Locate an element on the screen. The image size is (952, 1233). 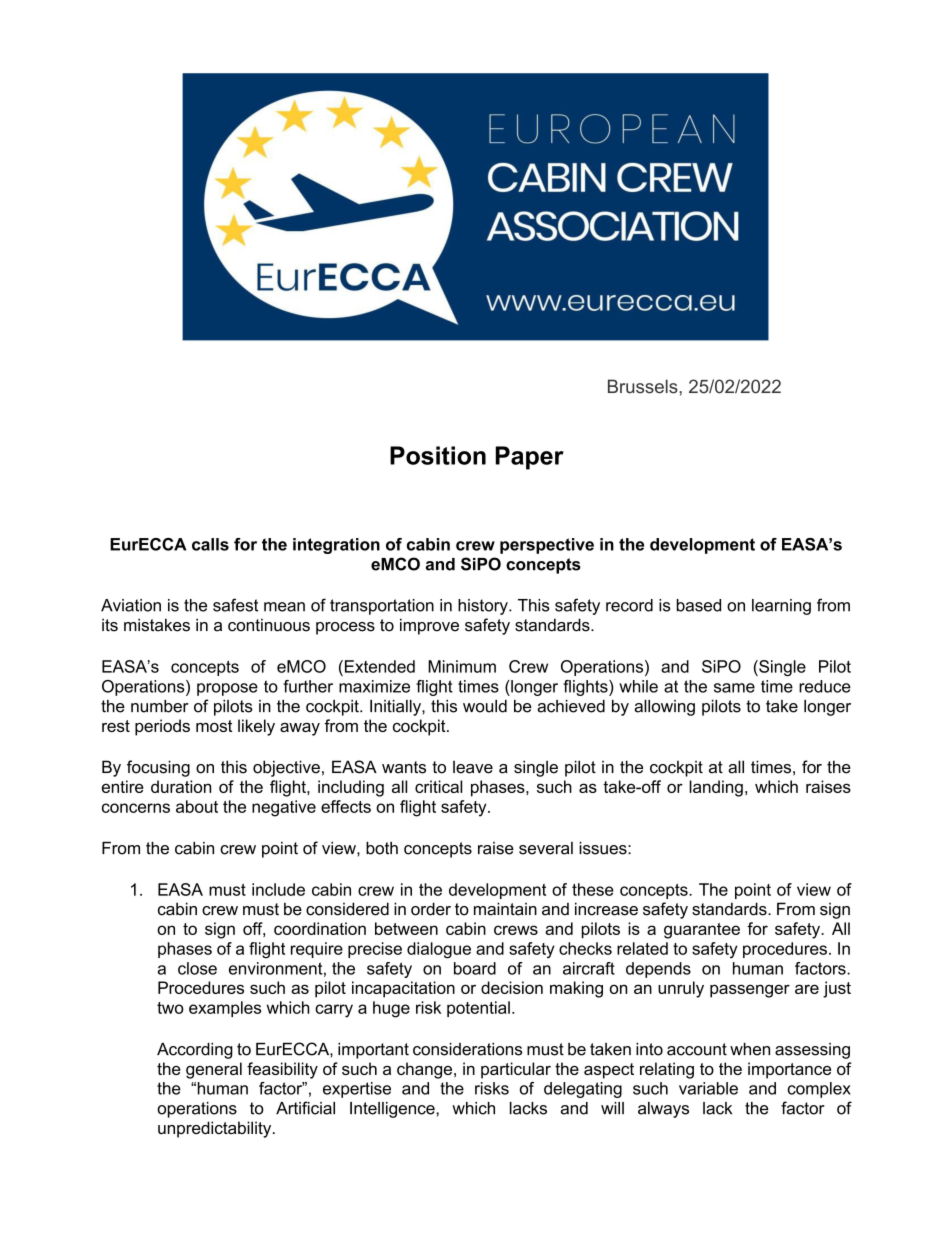
Intelligence is located at coordinates (393, 1110).
